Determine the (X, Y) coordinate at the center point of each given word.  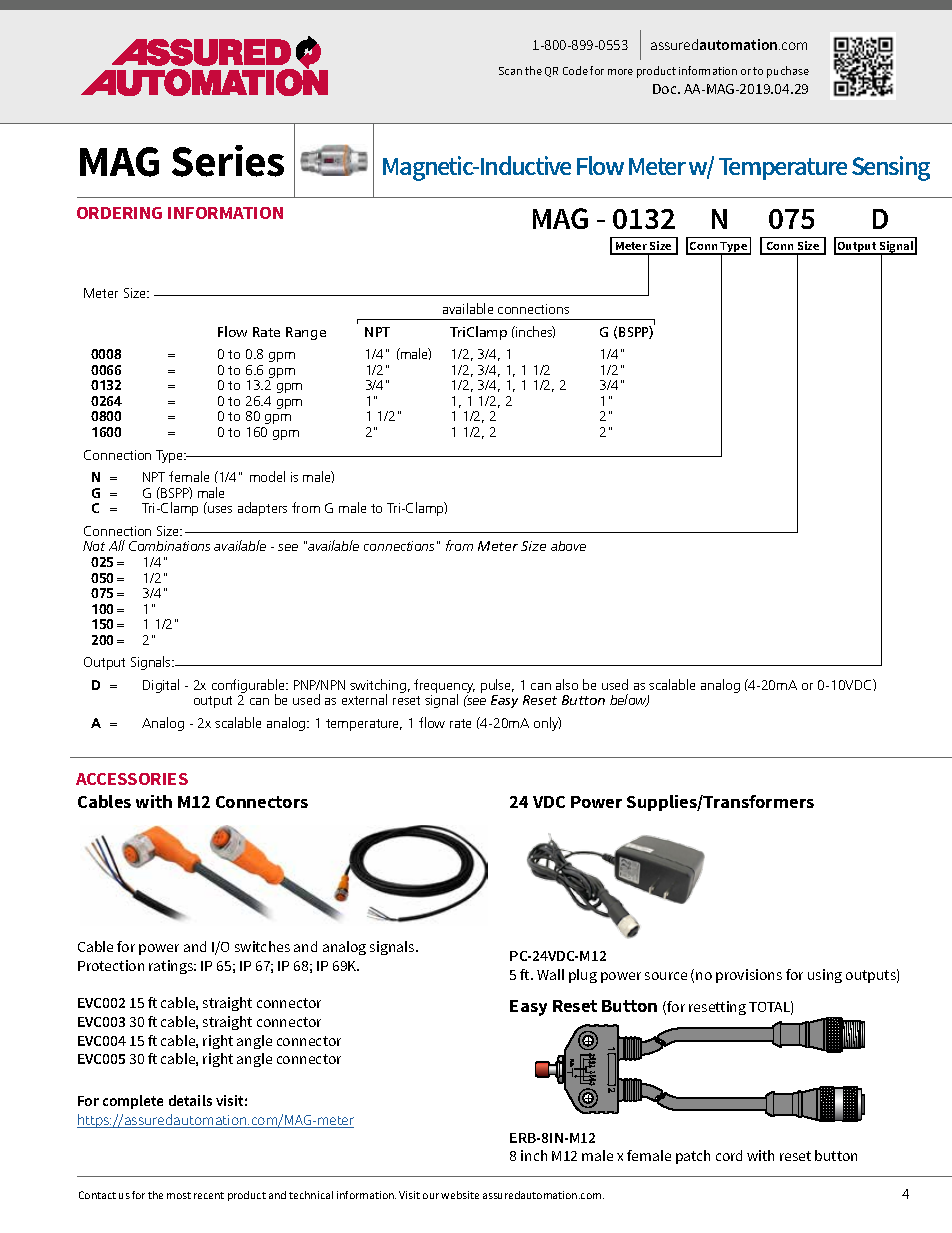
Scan (510, 71)
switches (262, 946)
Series (228, 161)
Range (306, 333)
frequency (444, 687)
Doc (666, 89)
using (825, 976)
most (179, 1195)
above (568, 546)
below (629, 700)
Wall (550, 974)
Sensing (891, 168)
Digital (161, 686)
